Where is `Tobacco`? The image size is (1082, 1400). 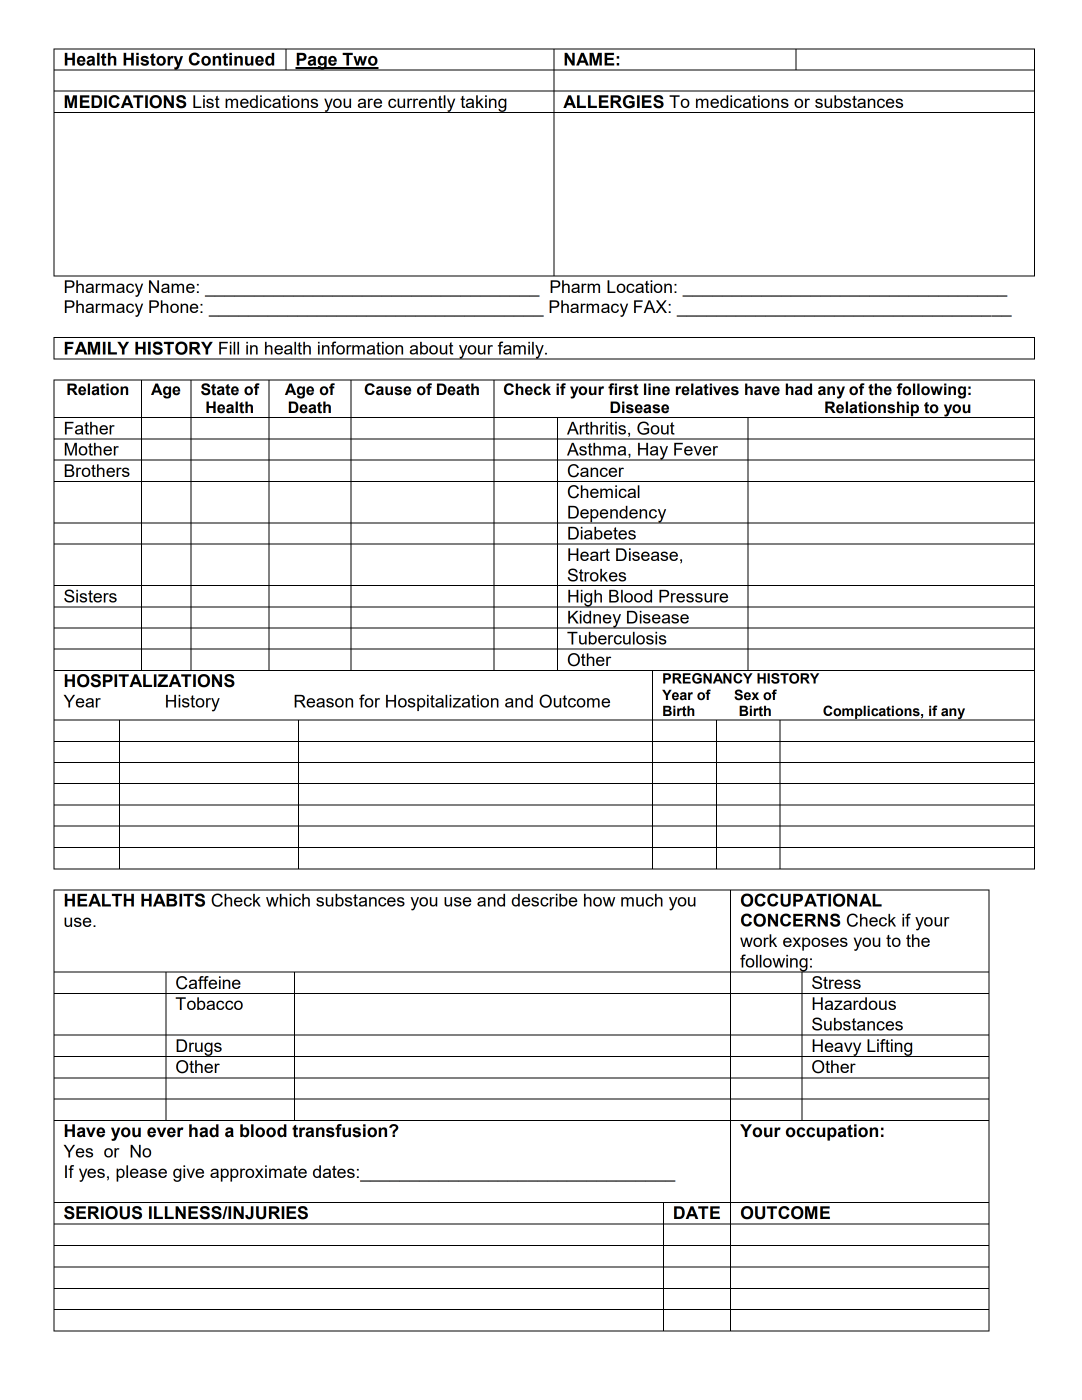
Tobacco is located at coordinates (209, 1003).
